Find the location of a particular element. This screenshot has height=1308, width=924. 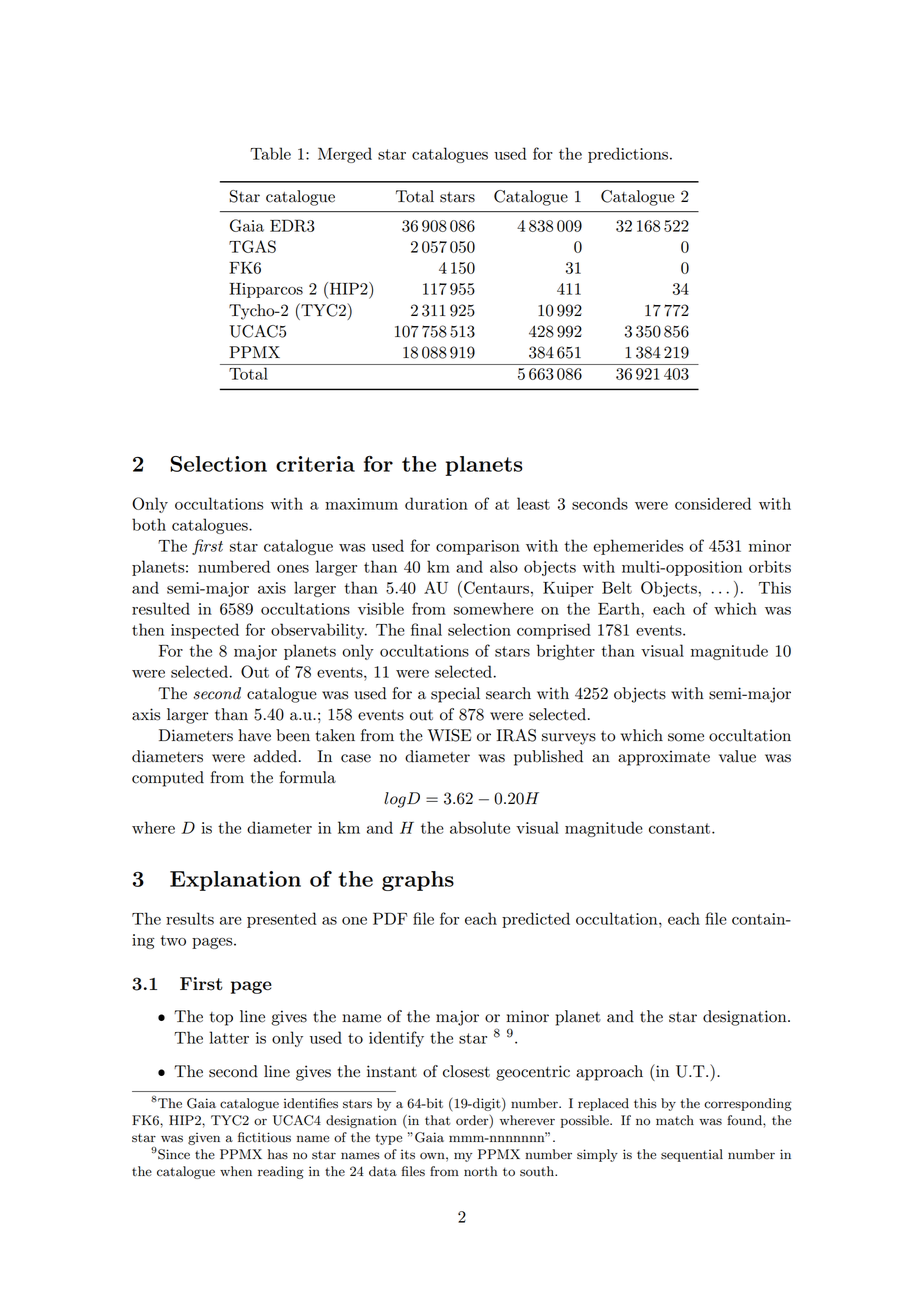

graphs is located at coordinates (418, 881).
